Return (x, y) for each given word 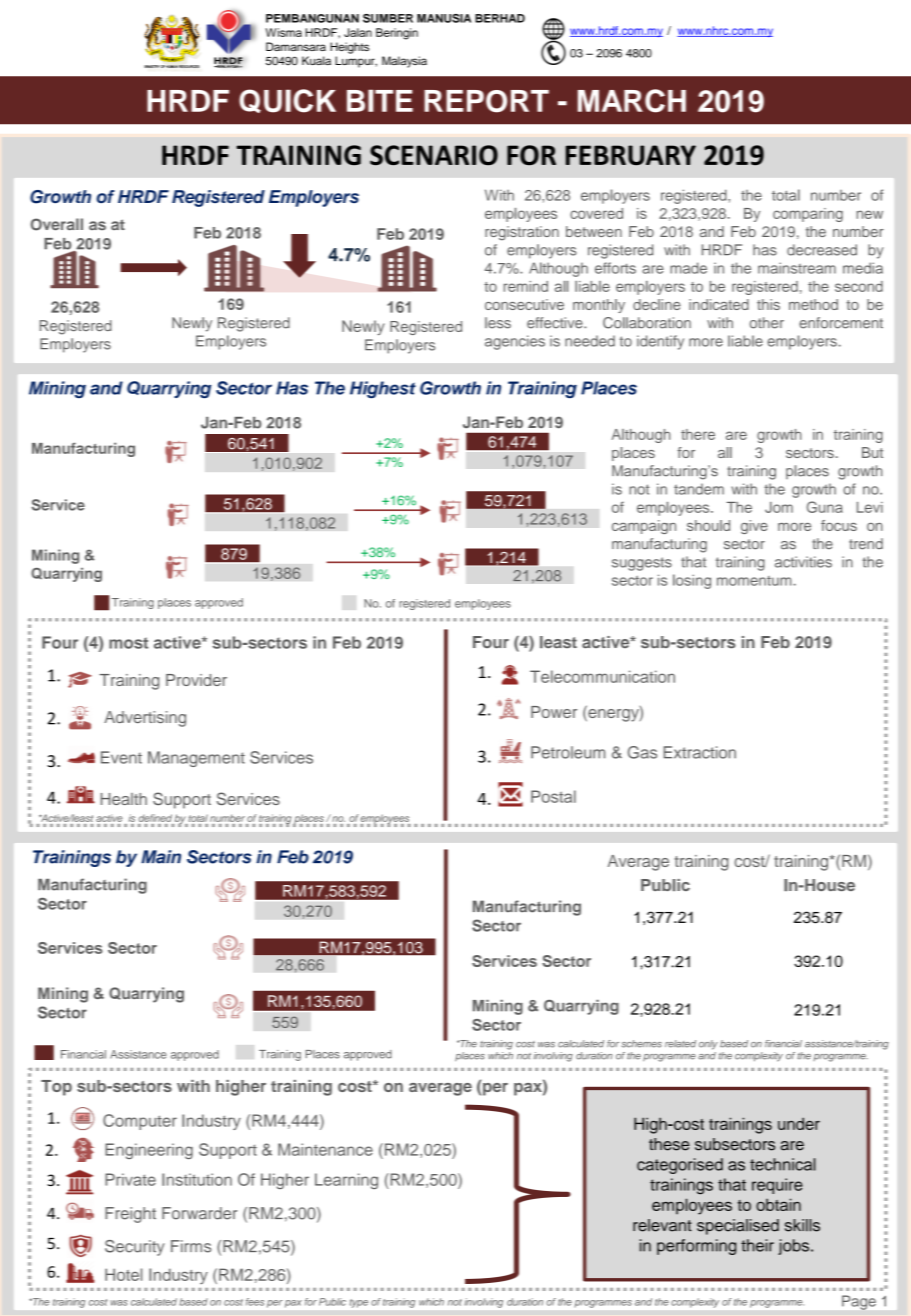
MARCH (632, 101)
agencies (515, 342)
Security (135, 1248)
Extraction (700, 752)
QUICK (287, 101)
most (128, 643)
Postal (553, 796)
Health (124, 799)
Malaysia (404, 62)
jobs (793, 1247)
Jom (779, 507)
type (359, 1303)
